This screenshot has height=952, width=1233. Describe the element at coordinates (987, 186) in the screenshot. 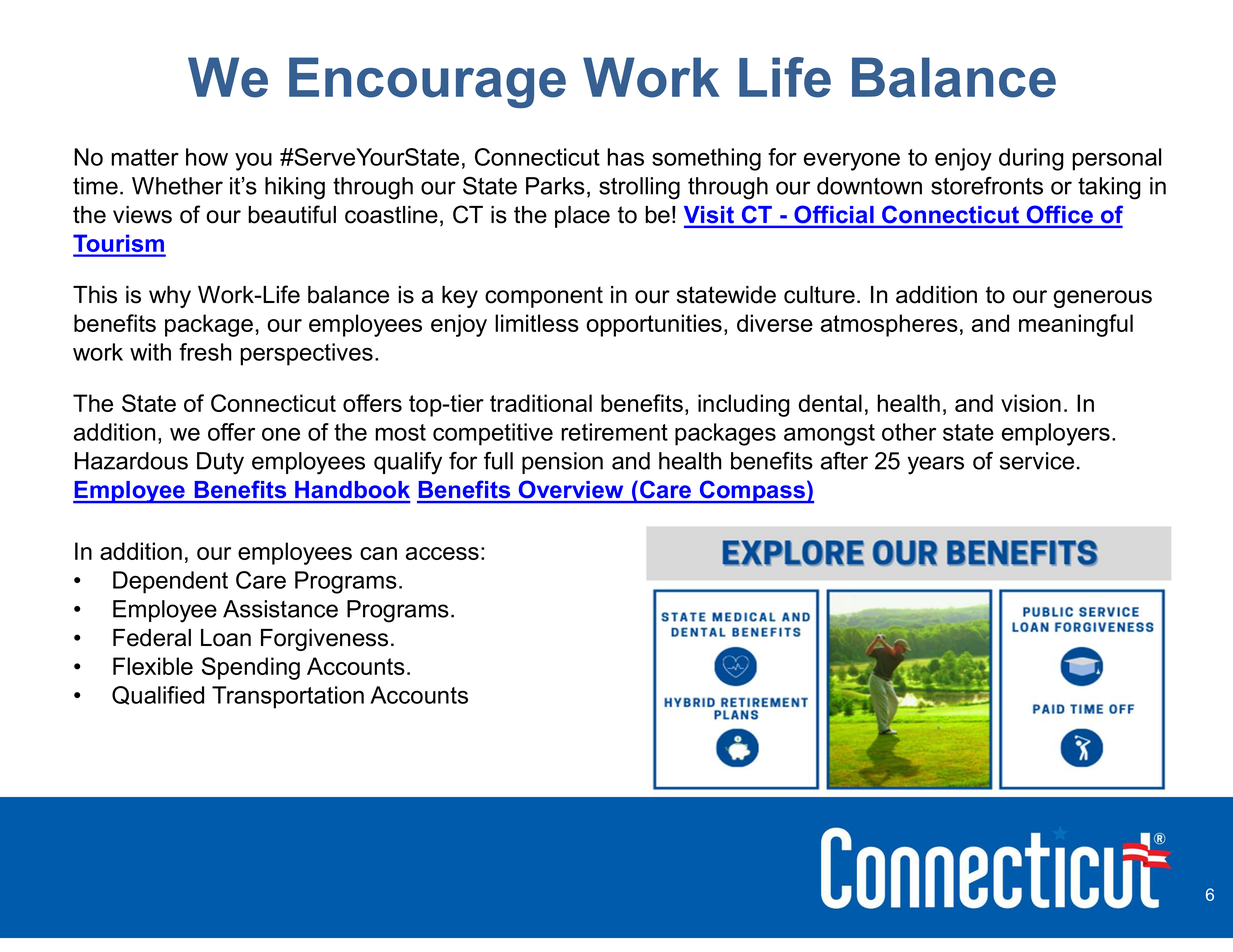

I see `storefronts` at that location.
